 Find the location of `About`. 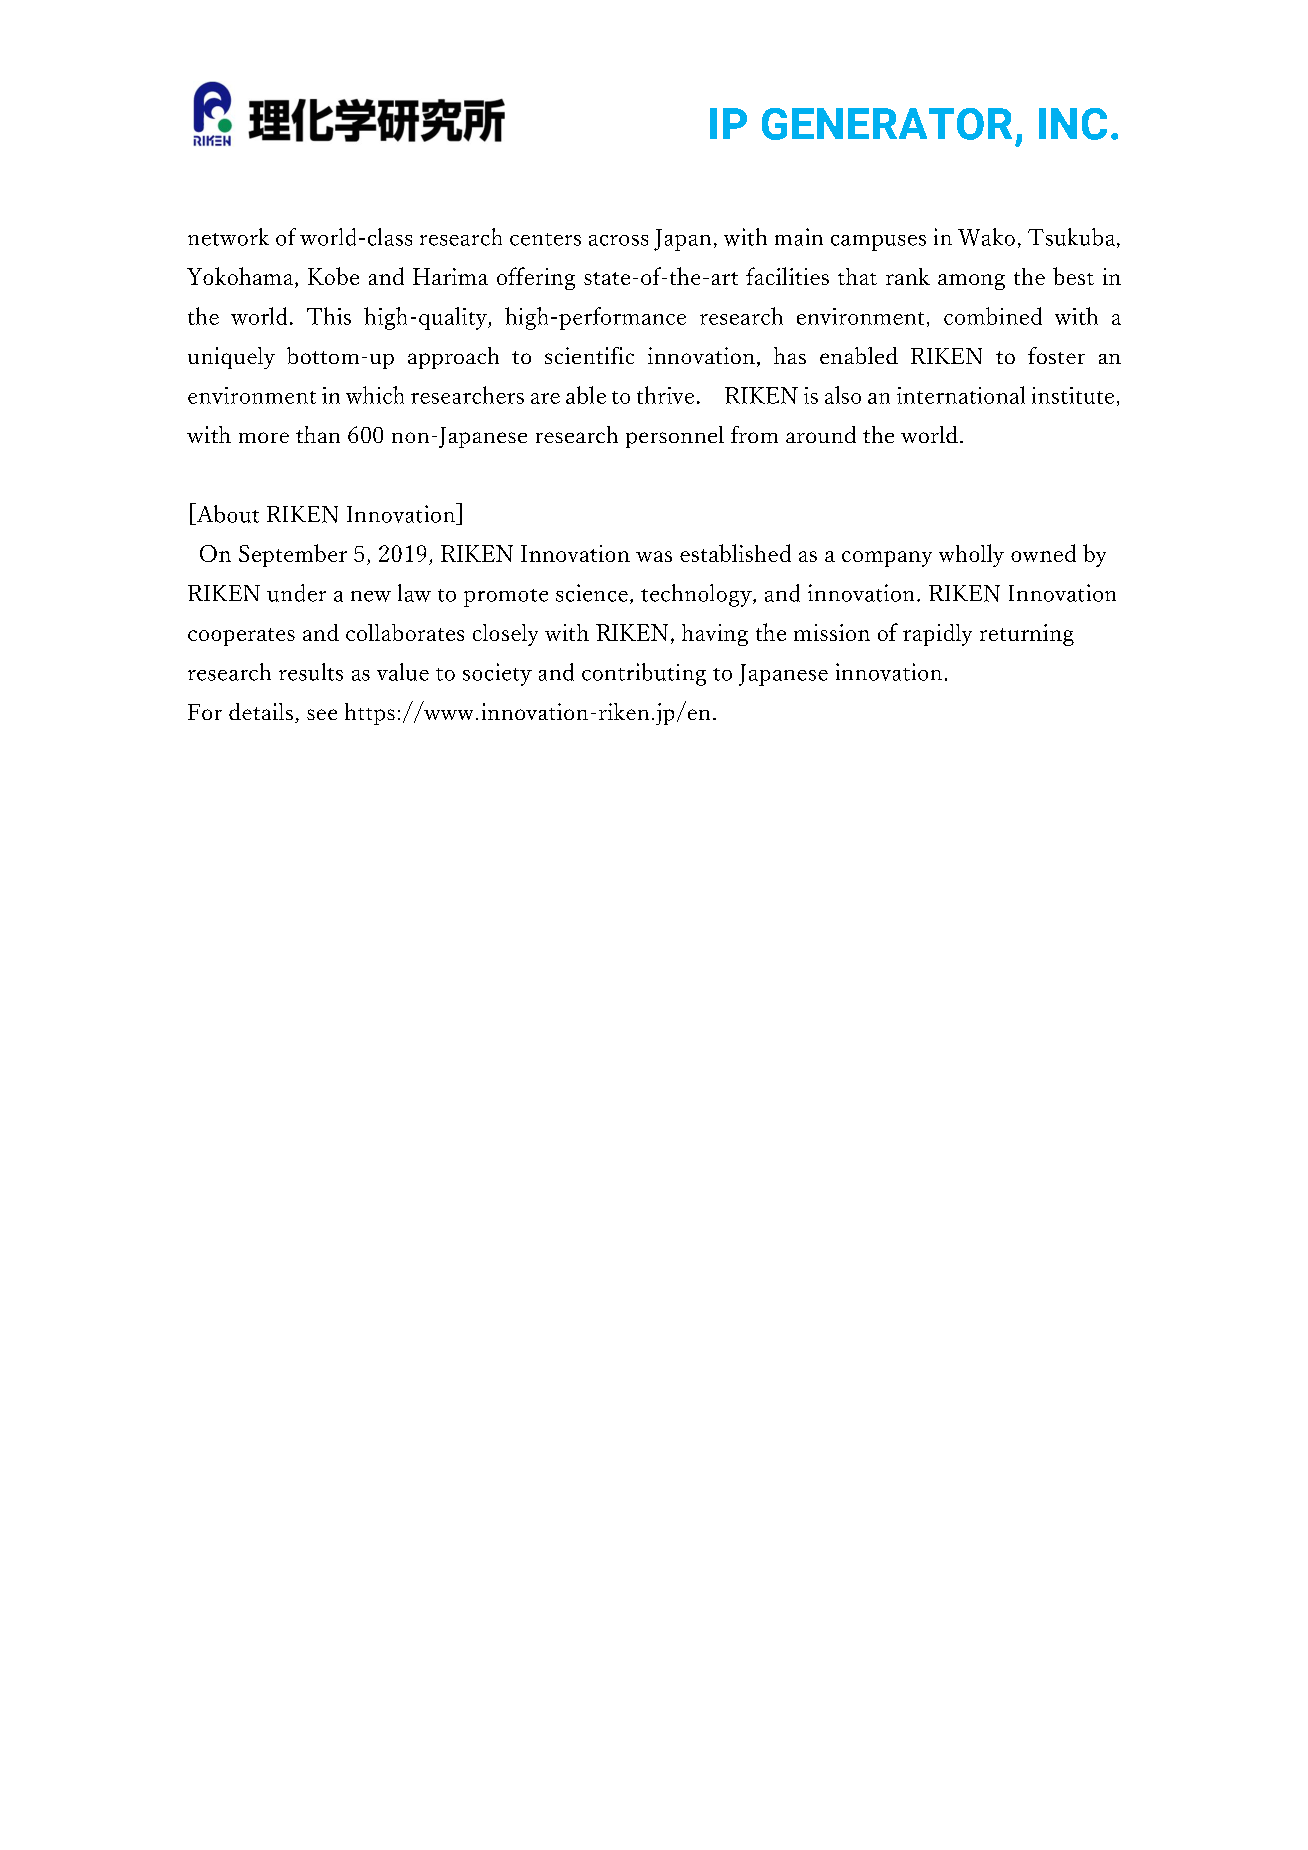

About is located at coordinates (226, 514).
